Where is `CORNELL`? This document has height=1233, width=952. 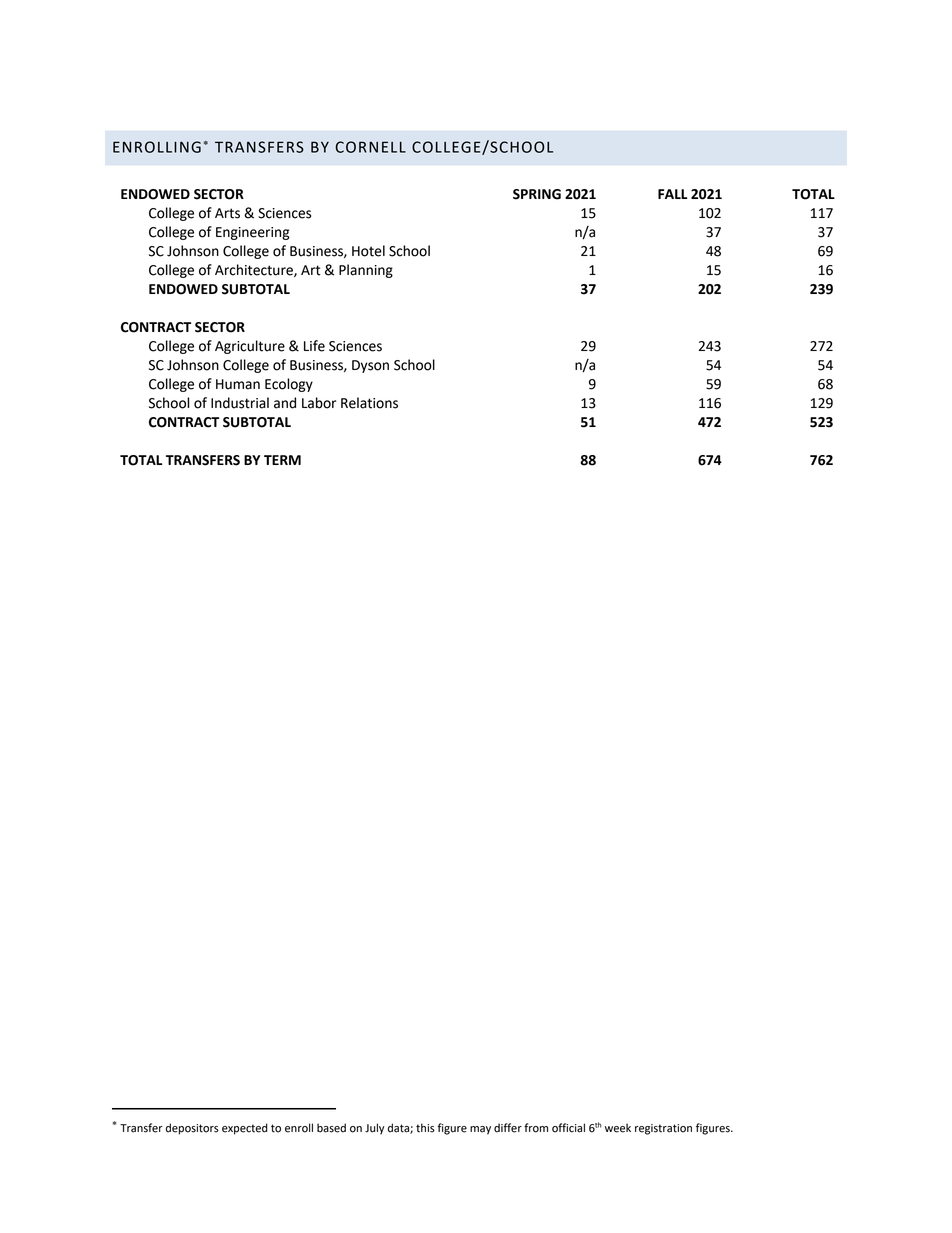 CORNELL is located at coordinates (370, 147).
